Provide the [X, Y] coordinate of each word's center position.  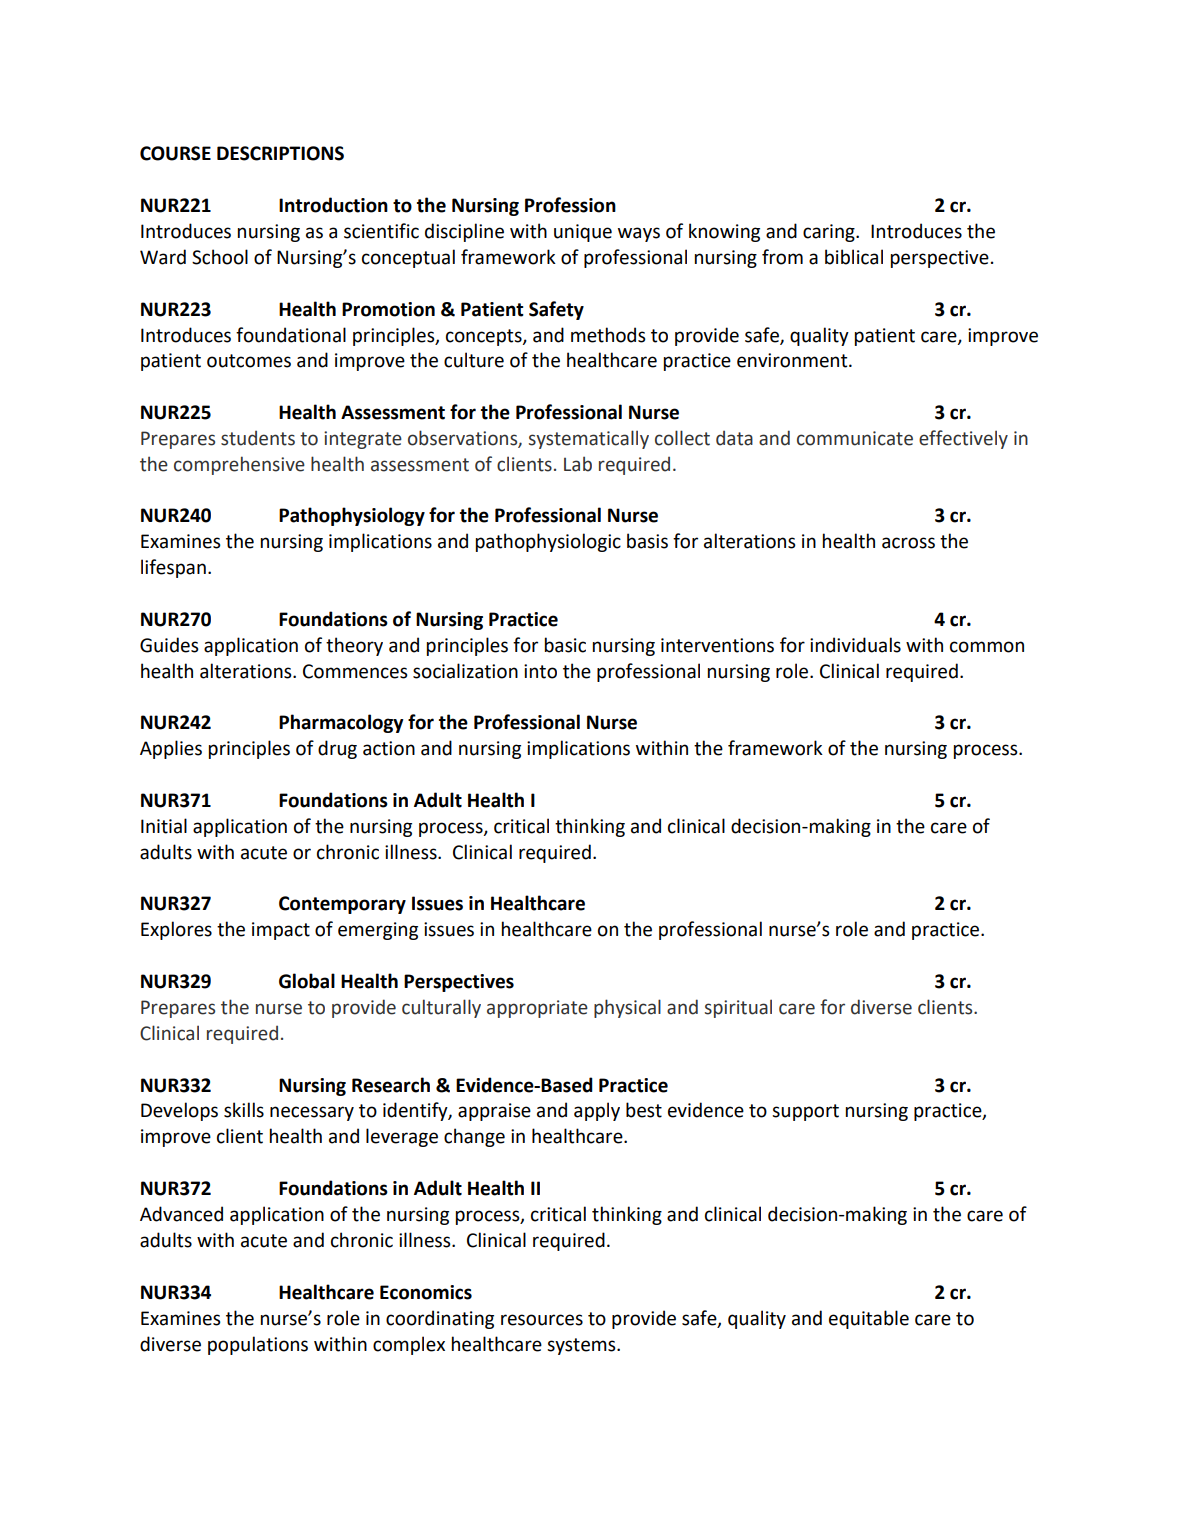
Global [307, 981]
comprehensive [239, 465]
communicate [855, 438]
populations [258, 1345]
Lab [578, 464]
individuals [855, 645]
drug [337, 749]
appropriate [537, 1009]
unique [583, 233]
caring [830, 233]
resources [542, 1320]
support [805, 1112]
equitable [869, 1319]
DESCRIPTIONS [280, 153]
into [540, 671]
